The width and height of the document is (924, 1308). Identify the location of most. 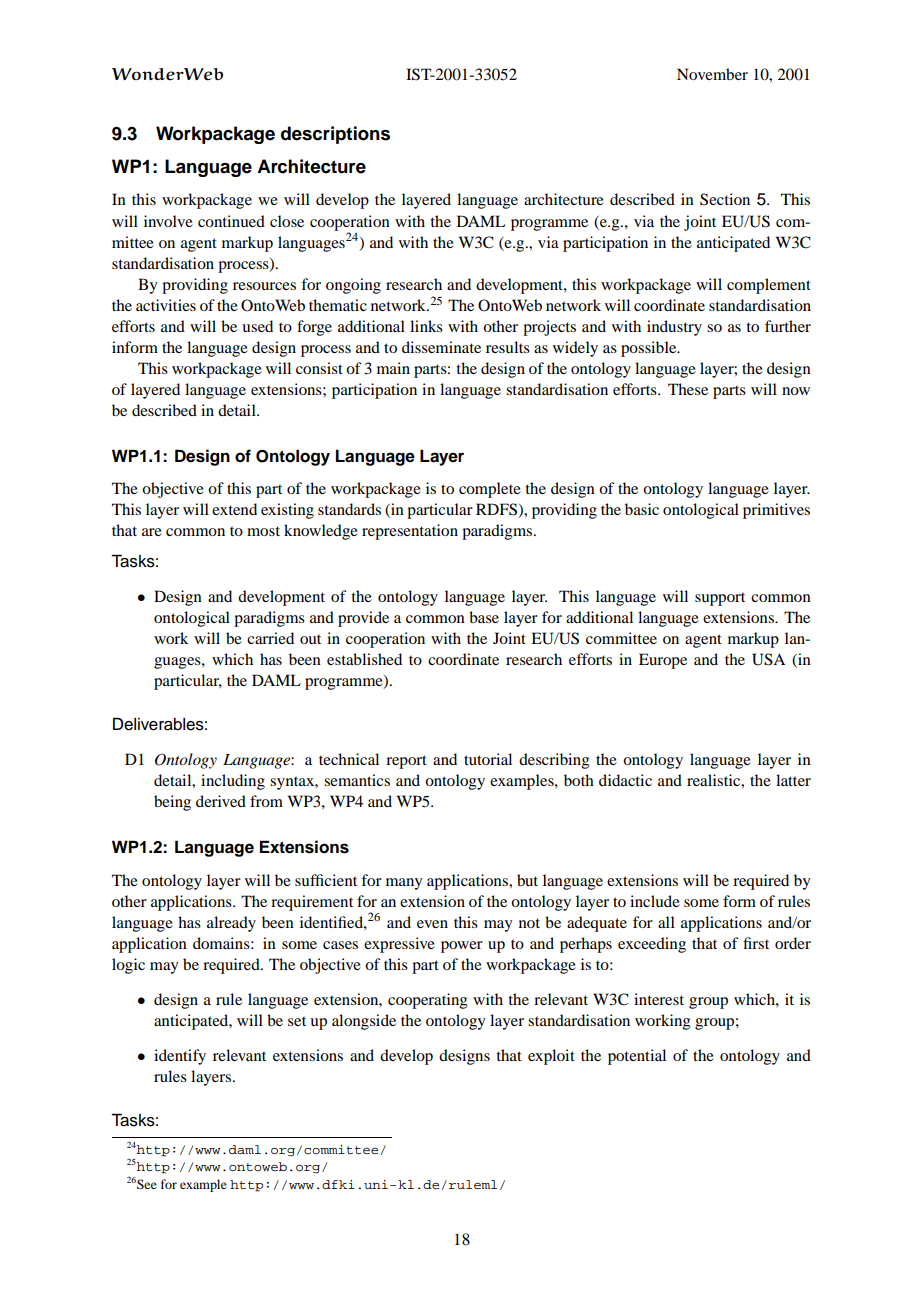
(263, 531).
